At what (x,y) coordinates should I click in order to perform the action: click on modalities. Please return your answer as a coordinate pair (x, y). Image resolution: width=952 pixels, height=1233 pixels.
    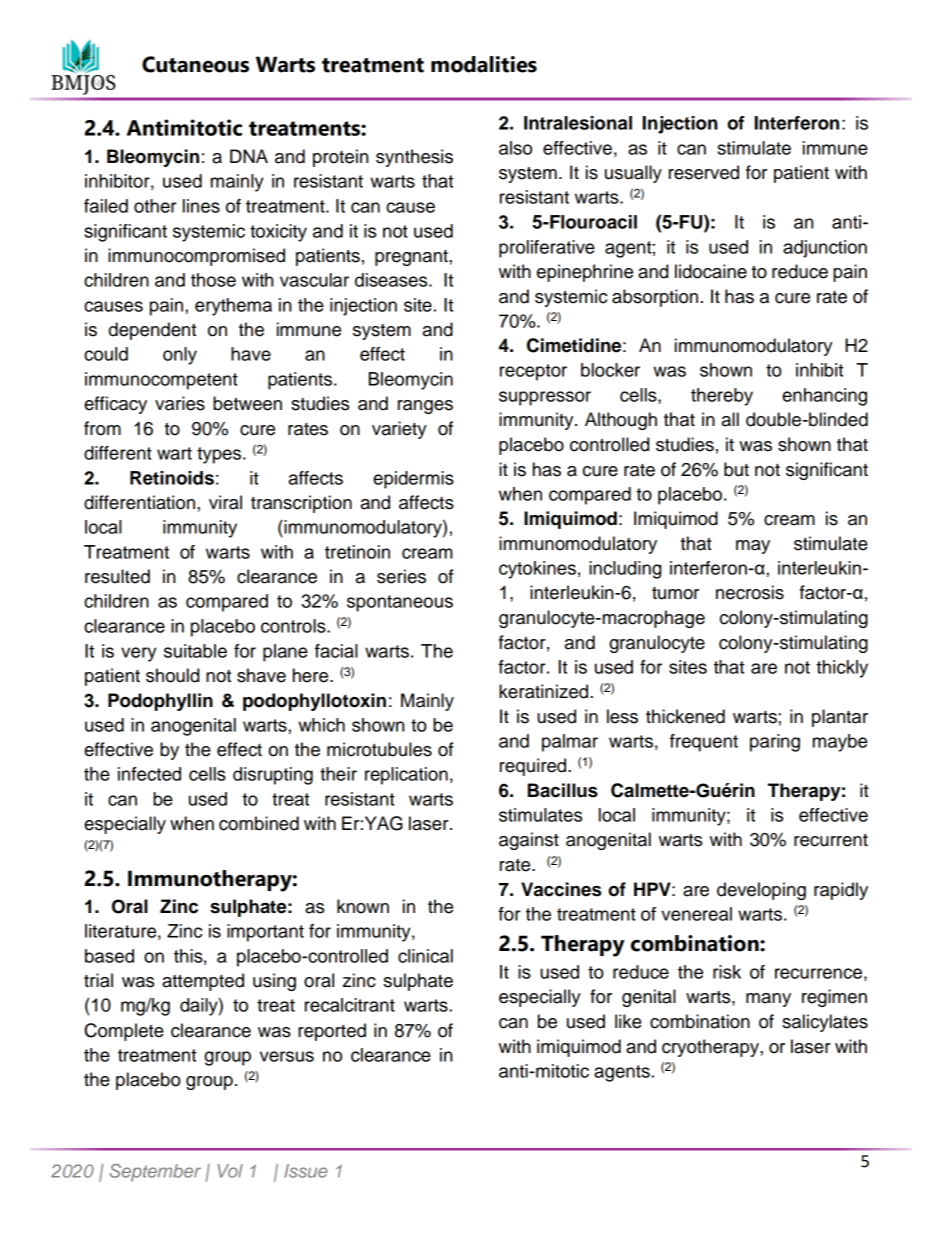
    Looking at the image, I should click on (484, 64).
